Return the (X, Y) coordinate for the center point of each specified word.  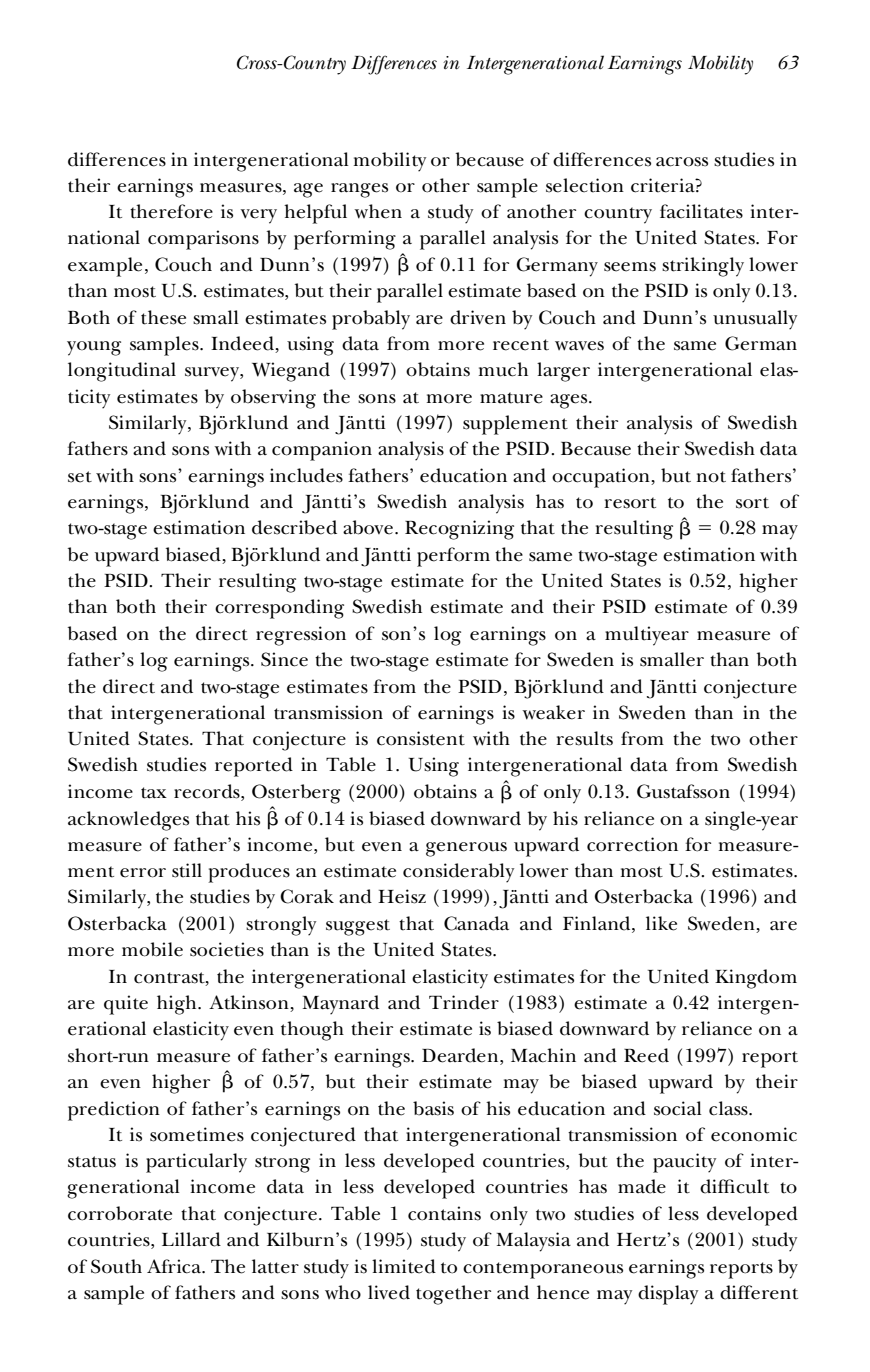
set (80, 477)
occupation (602, 478)
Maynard (341, 1005)
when (378, 211)
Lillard (191, 1239)
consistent (421, 738)
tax (154, 793)
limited (404, 1266)
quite (126, 1005)
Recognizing (459, 530)
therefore (171, 211)
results (584, 738)
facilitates (701, 211)
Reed (646, 1055)
